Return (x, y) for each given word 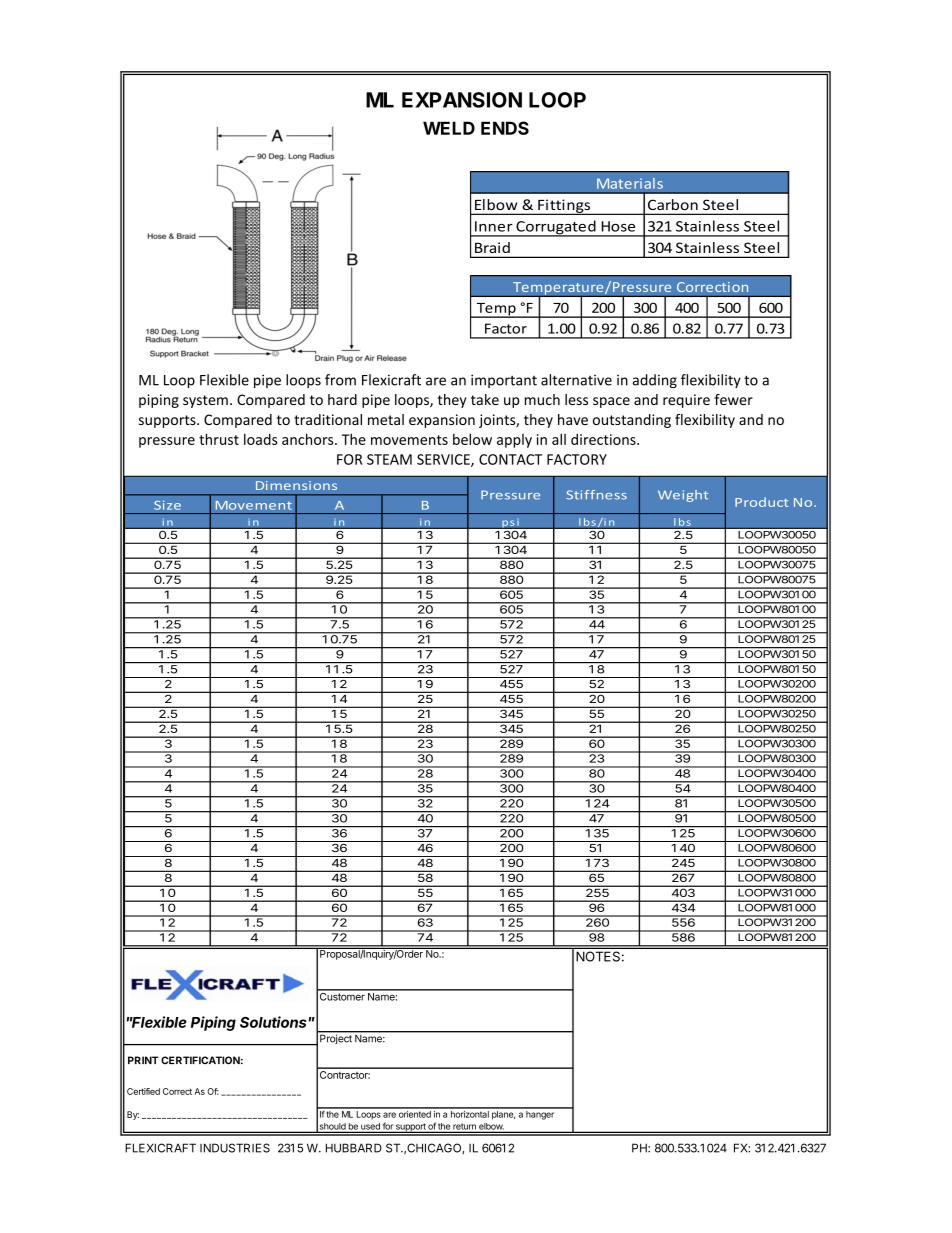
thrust (219, 439)
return (464, 1127)
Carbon (673, 204)
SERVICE (444, 460)
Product (761, 502)
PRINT (143, 1060)
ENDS (505, 128)
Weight (683, 496)
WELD (449, 128)
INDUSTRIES (235, 1148)
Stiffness (596, 495)
